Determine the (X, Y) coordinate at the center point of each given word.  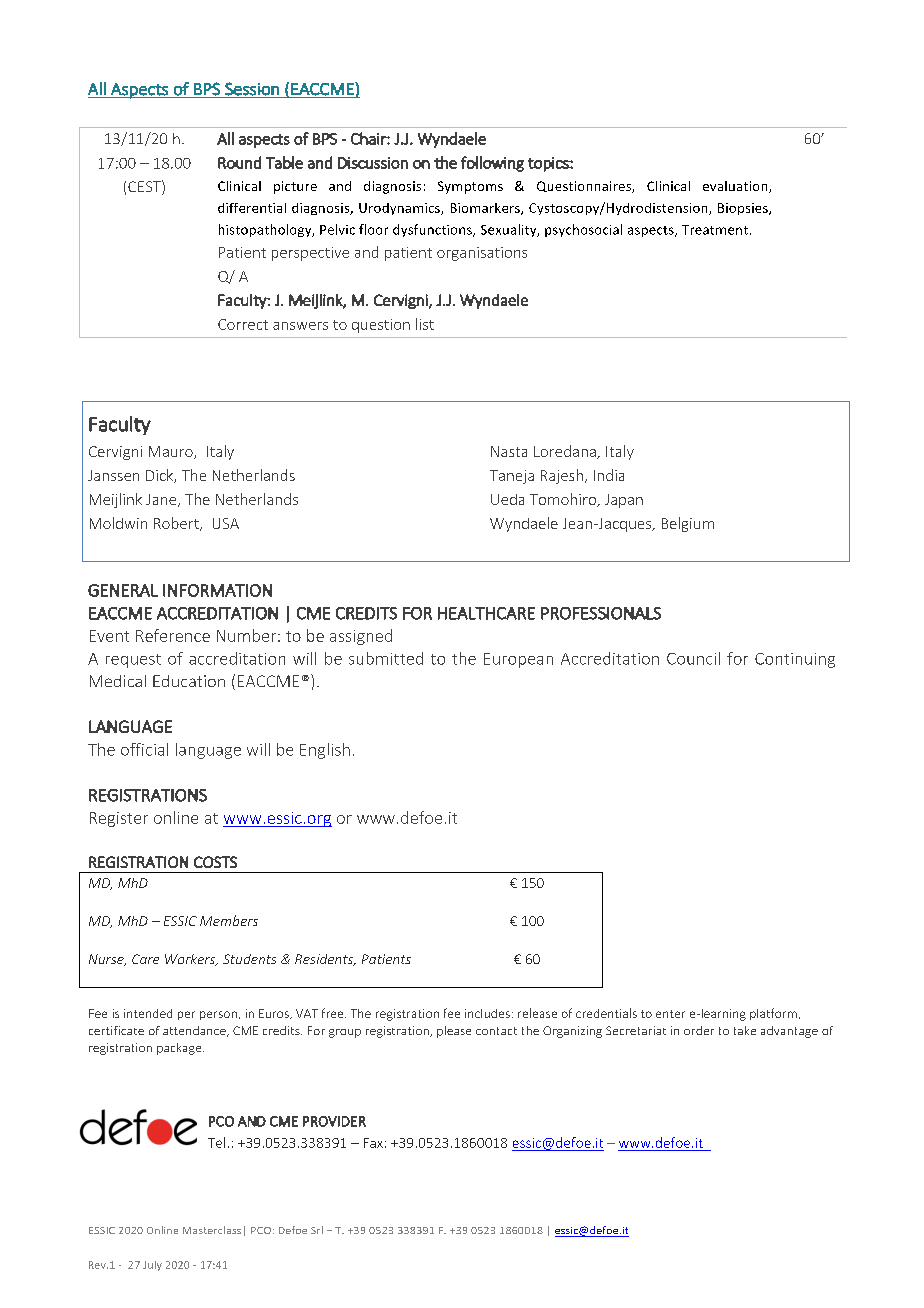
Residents (325, 960)
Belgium (688, 524)
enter (670, 1014)
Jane (162, 500)
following (492, 164)
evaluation (736, 187)
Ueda (507, 499)
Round (239, 162)
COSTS (215, 862)
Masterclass (212, 1230)
